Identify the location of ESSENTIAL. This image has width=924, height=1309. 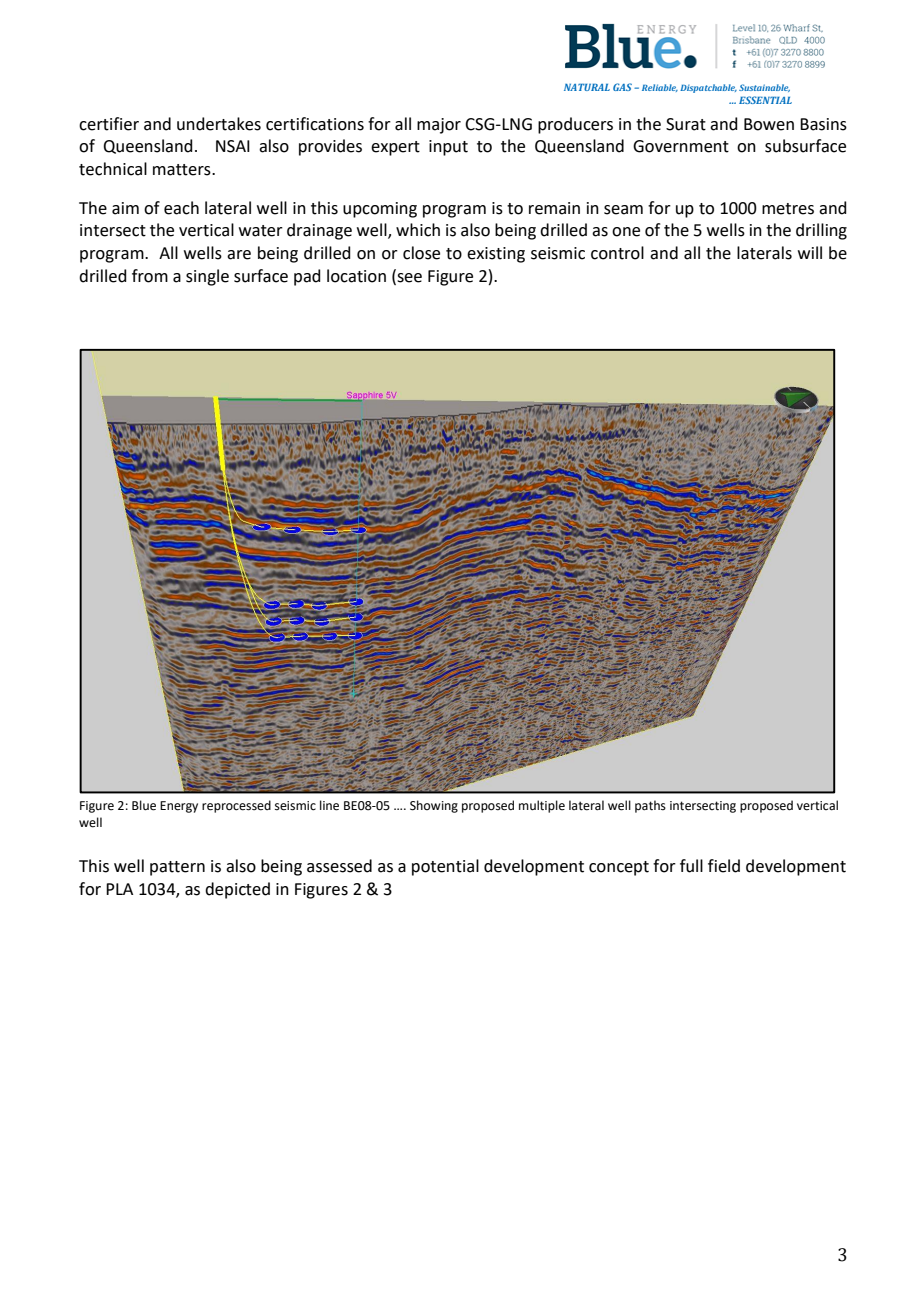
(765, 100).
